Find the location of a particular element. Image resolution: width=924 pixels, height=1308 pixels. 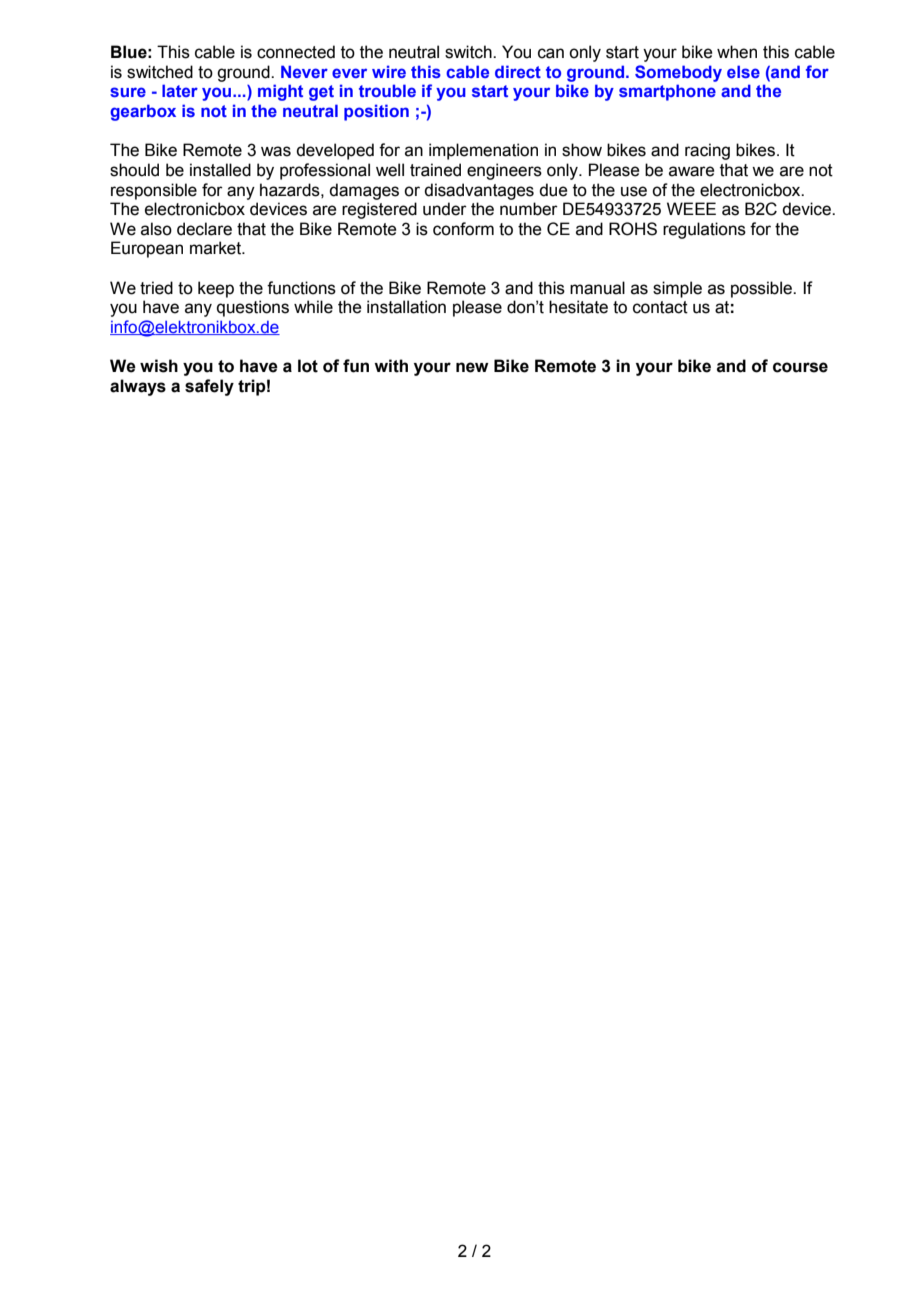

direct is located at coordinates (518, 71).
